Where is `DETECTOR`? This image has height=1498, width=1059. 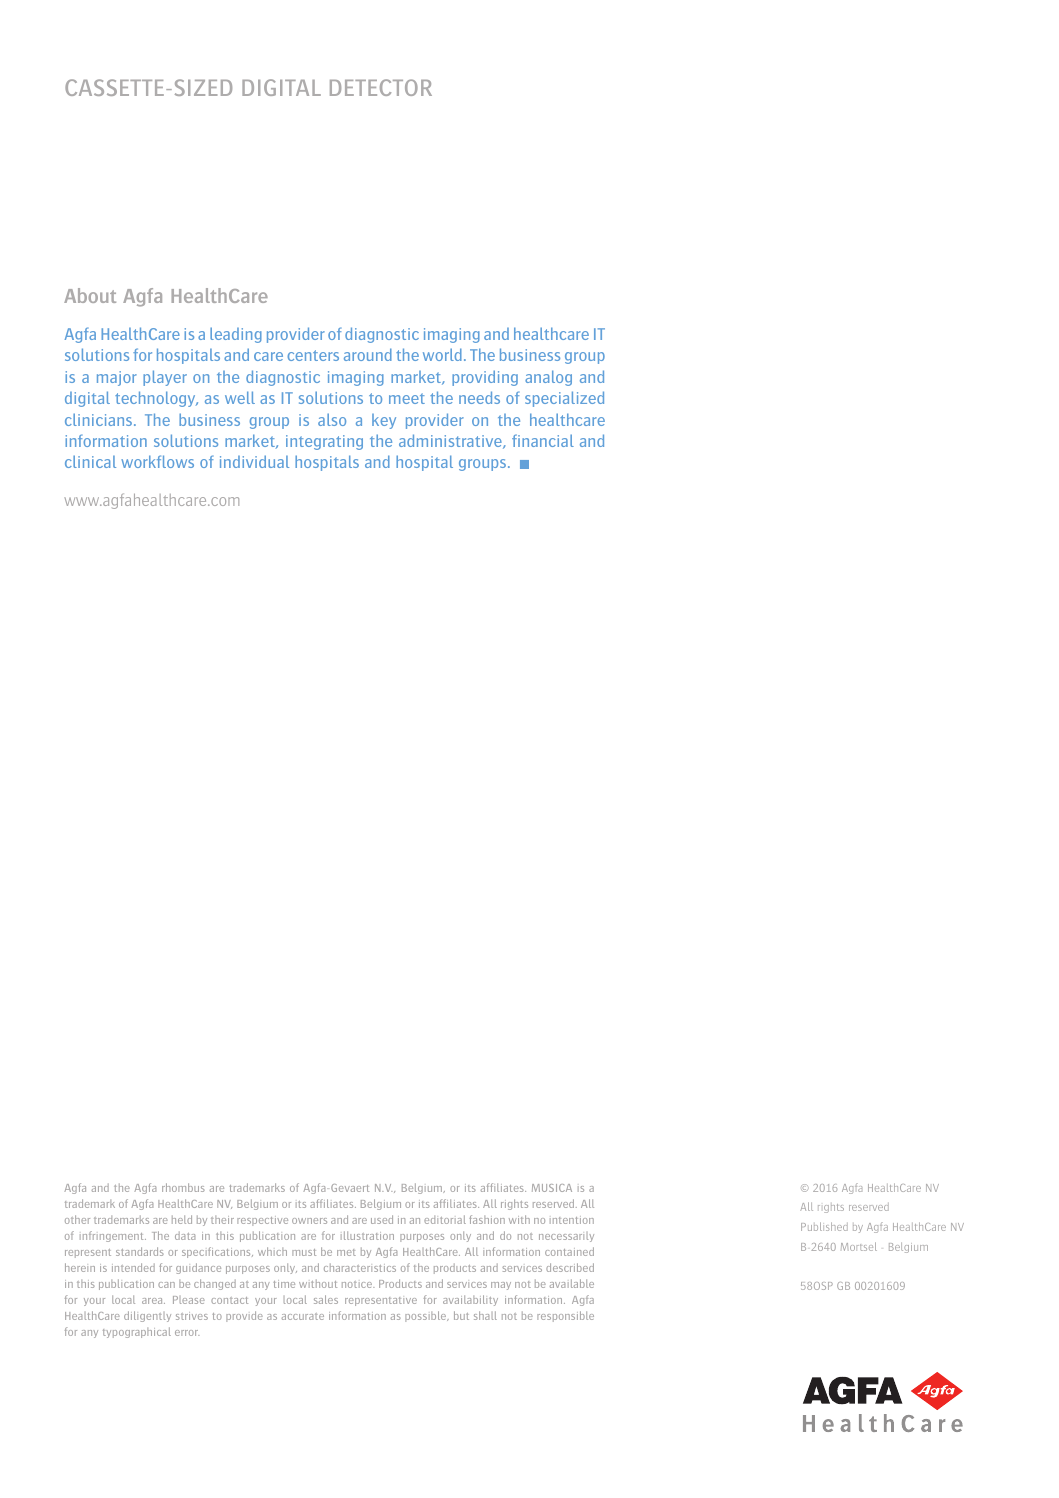 DETECTOR is located at coordinates (381, 87).
